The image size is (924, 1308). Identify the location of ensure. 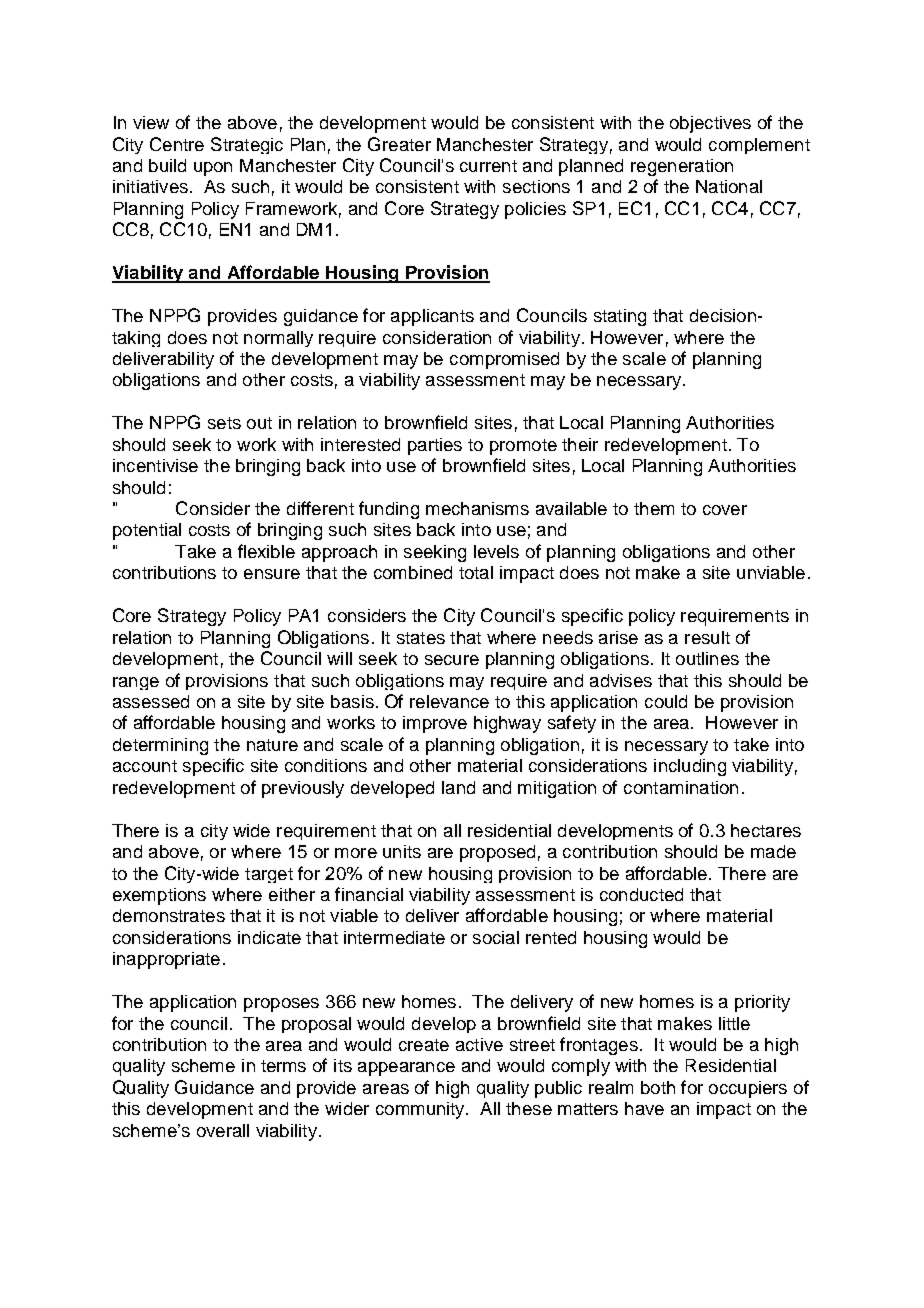
(272, 574).
